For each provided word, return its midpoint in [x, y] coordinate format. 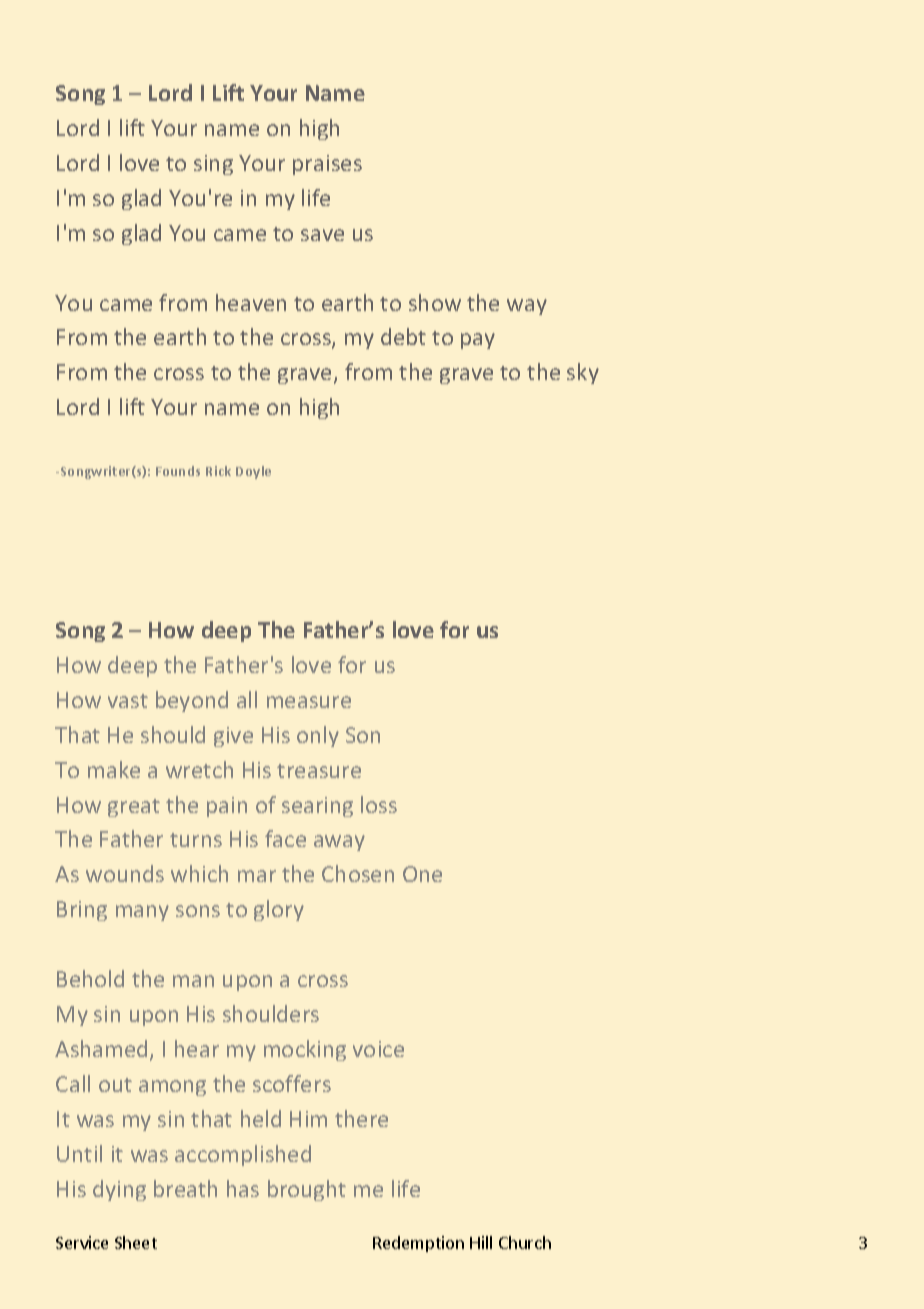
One [422, 874]
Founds [178, 471]
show [435, 302]
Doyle [253, 472]
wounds [125, 873]
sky [583, 373]
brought [307, 1190]
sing [213, 165]
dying [119, 1190]
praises [327, 165]
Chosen [358, 873]
